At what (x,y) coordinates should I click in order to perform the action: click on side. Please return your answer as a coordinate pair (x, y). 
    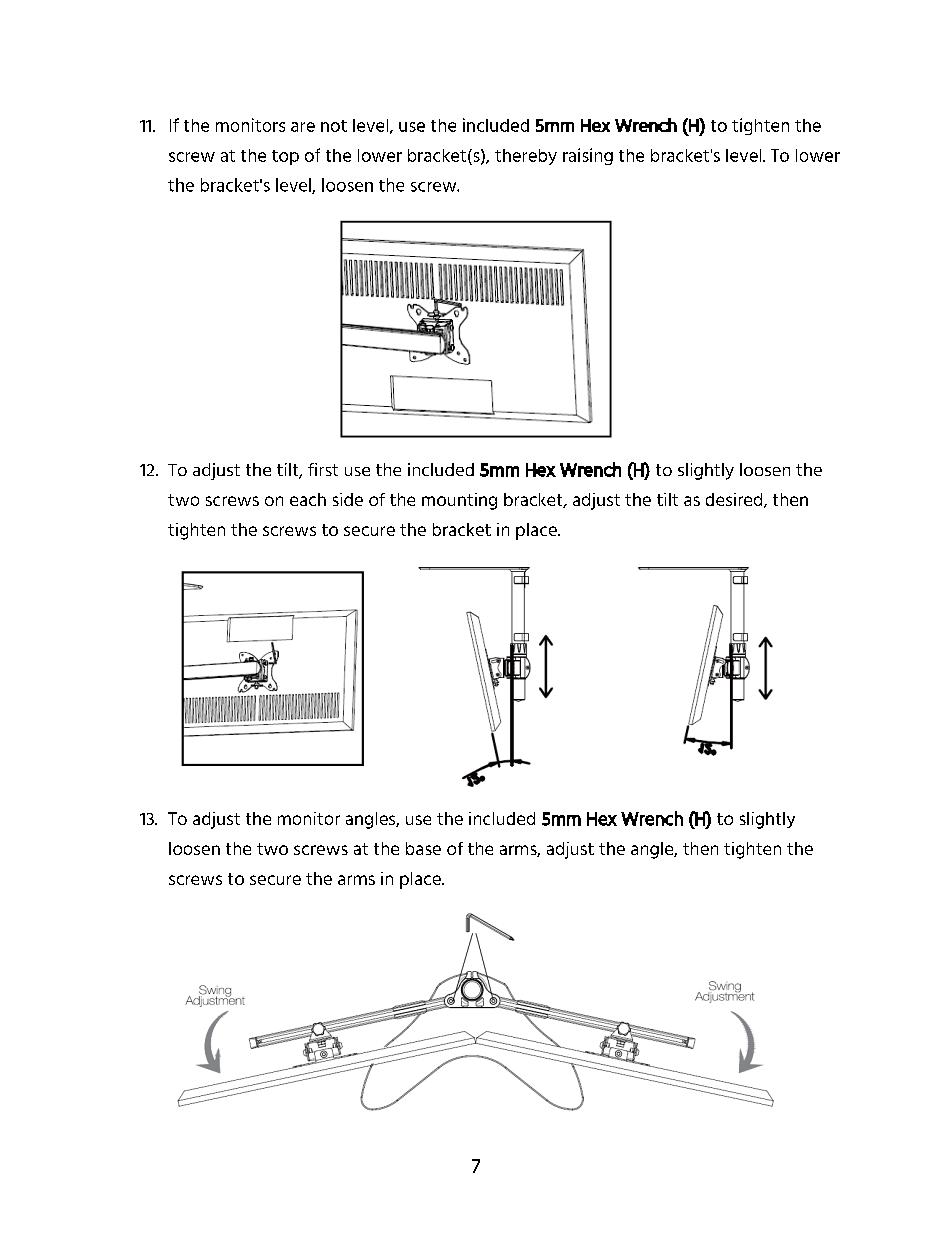
    Looking at the image, I should click on (348, 499).
